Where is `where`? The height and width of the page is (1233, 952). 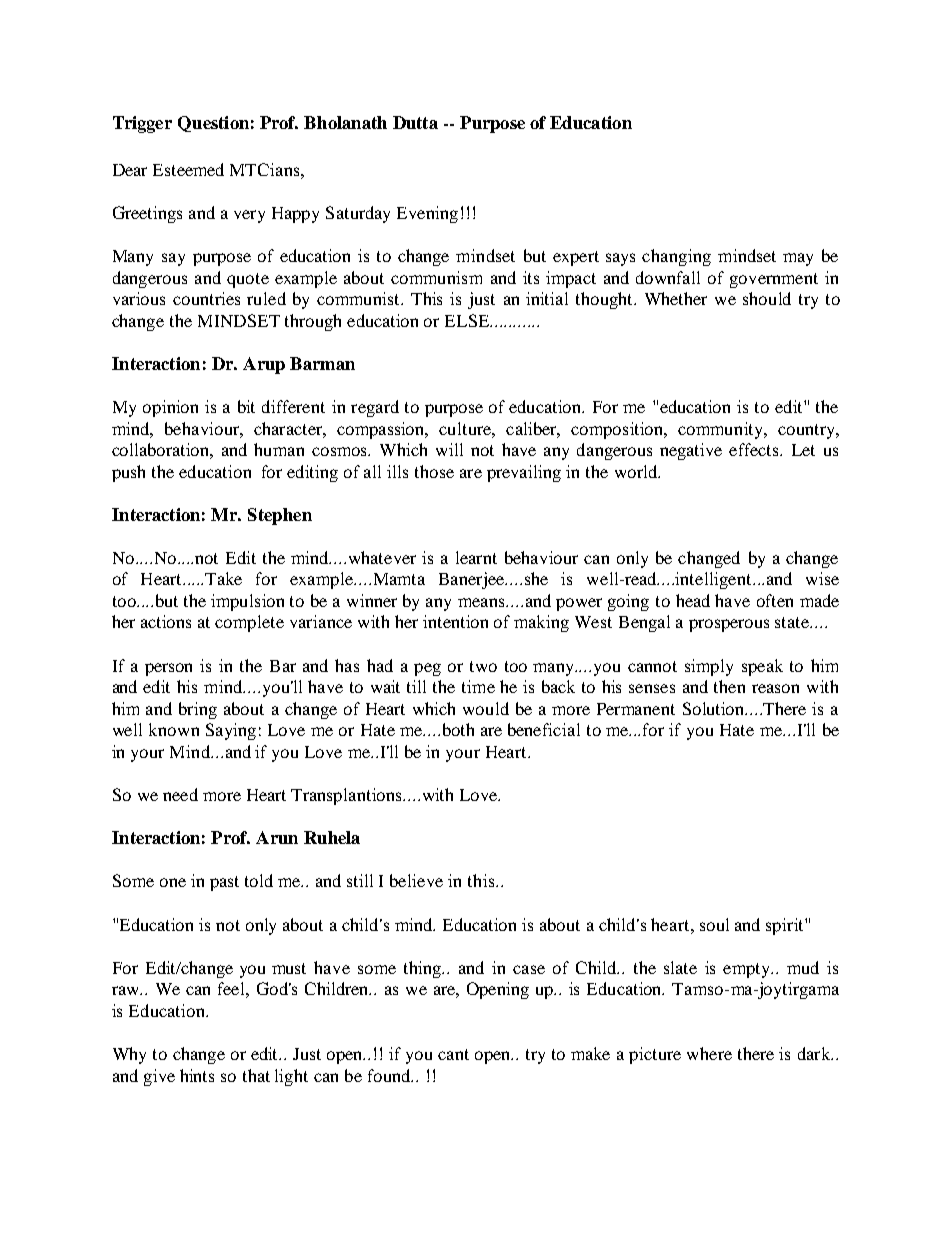
where is located at coordinates (709, 1053).
